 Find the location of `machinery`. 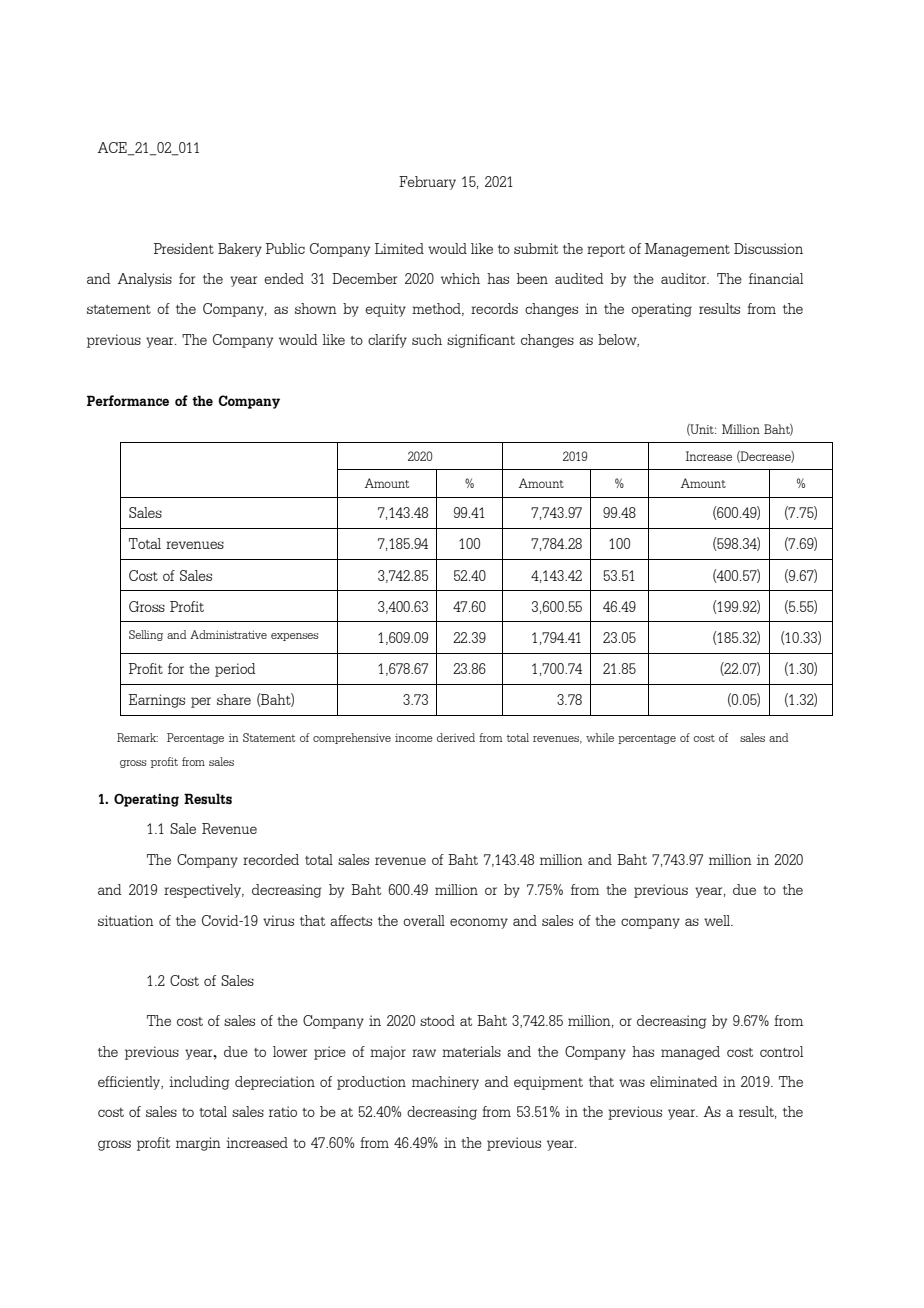

machinery is located at coordinates (445, 1083).
